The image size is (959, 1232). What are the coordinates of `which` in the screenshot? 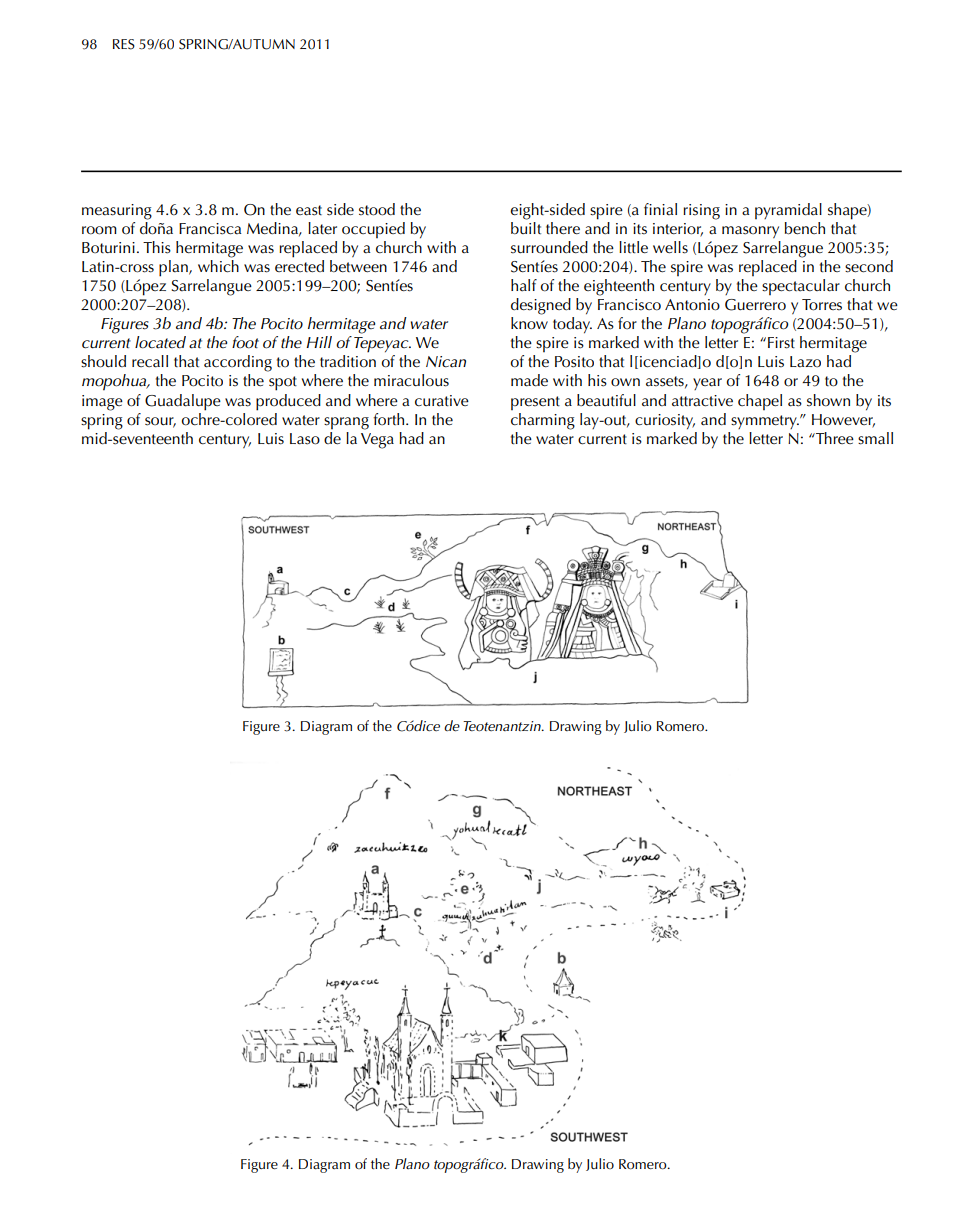 It's located at (218, 265).
